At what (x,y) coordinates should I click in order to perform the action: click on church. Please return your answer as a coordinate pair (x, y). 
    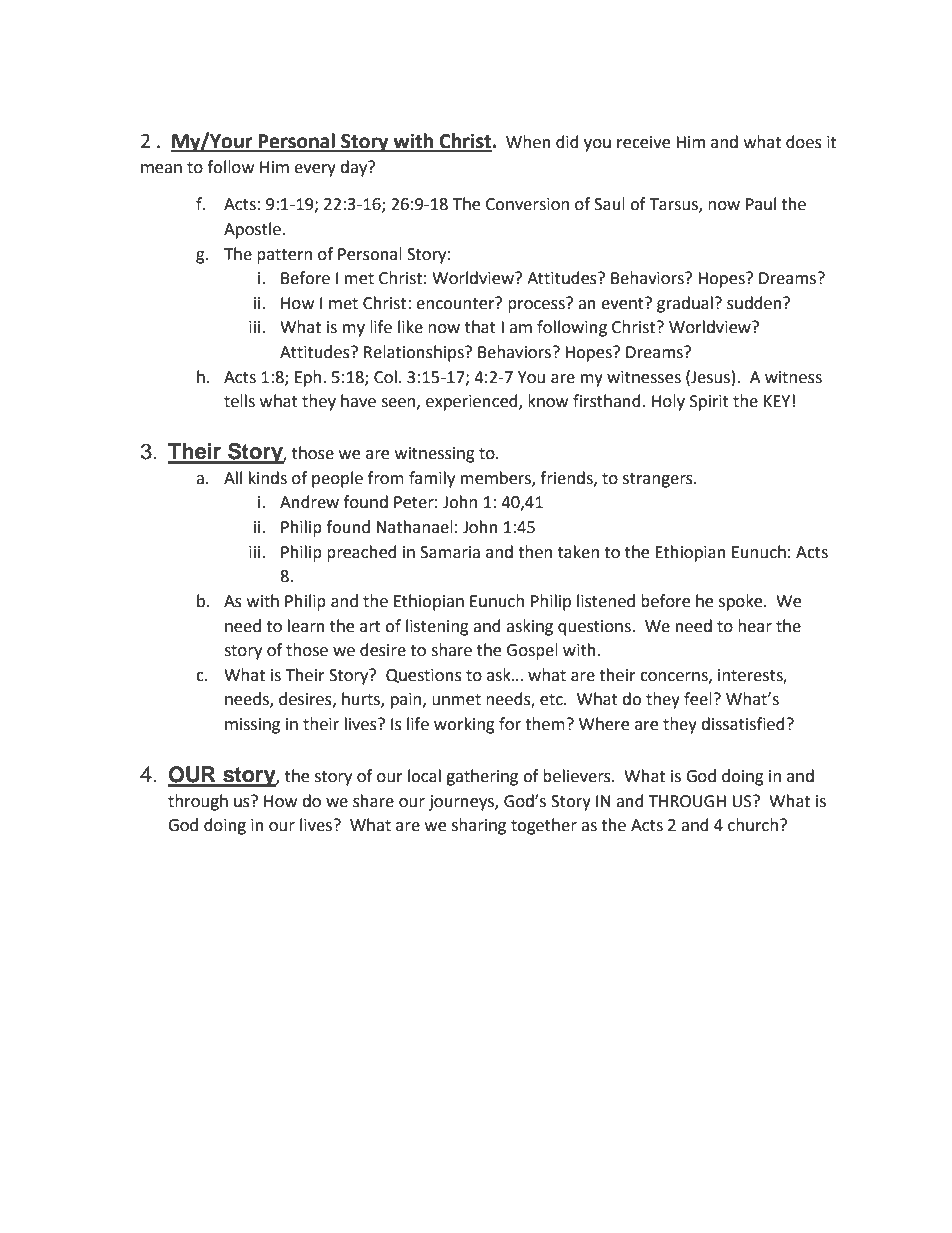
    Looking at the image, I should click on (753, 825).
